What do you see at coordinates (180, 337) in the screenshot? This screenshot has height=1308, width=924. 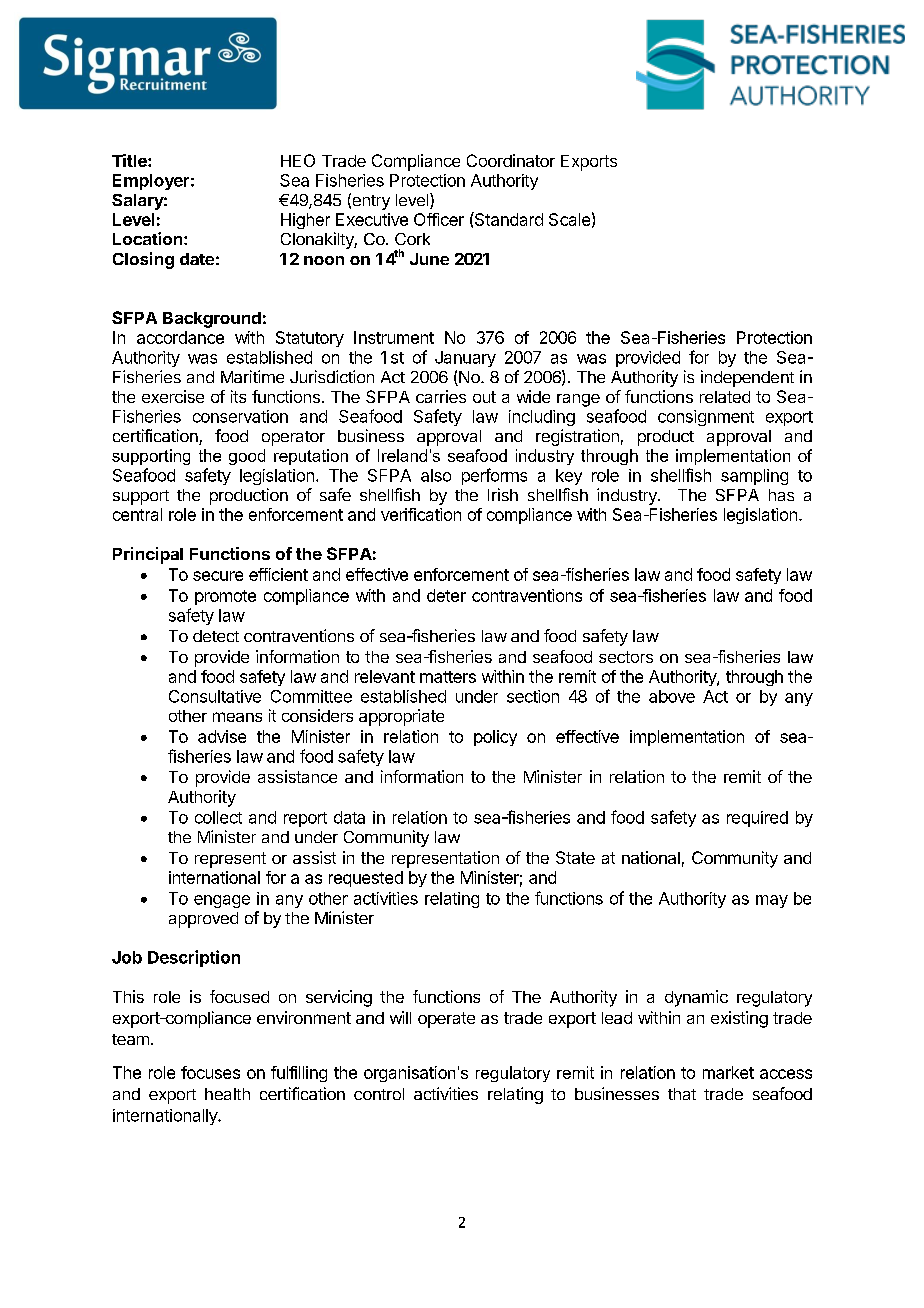 I see `accordance` at bounding box center [180, 337].
